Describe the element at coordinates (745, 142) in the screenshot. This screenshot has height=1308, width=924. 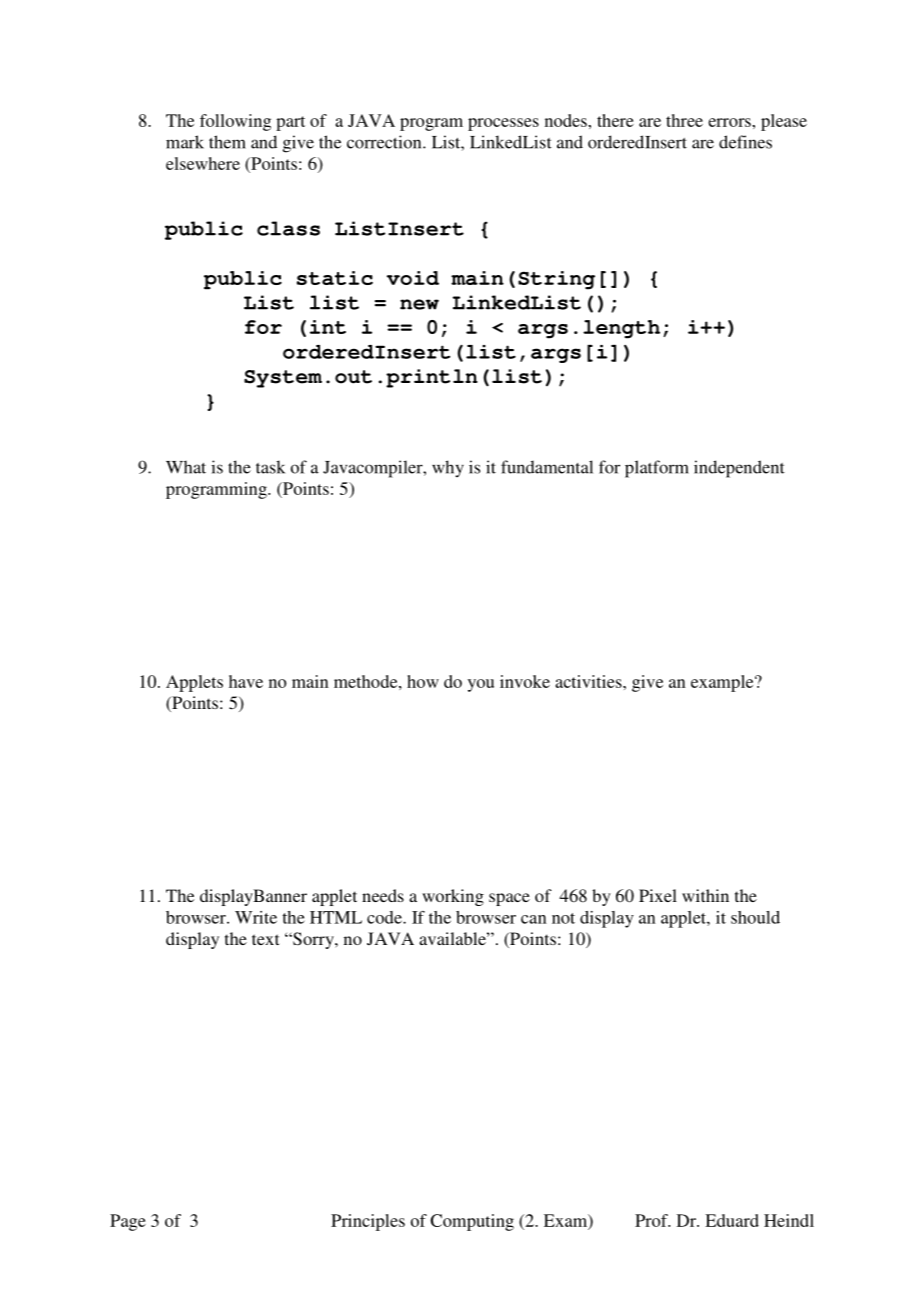
I see `defines` at that location.
